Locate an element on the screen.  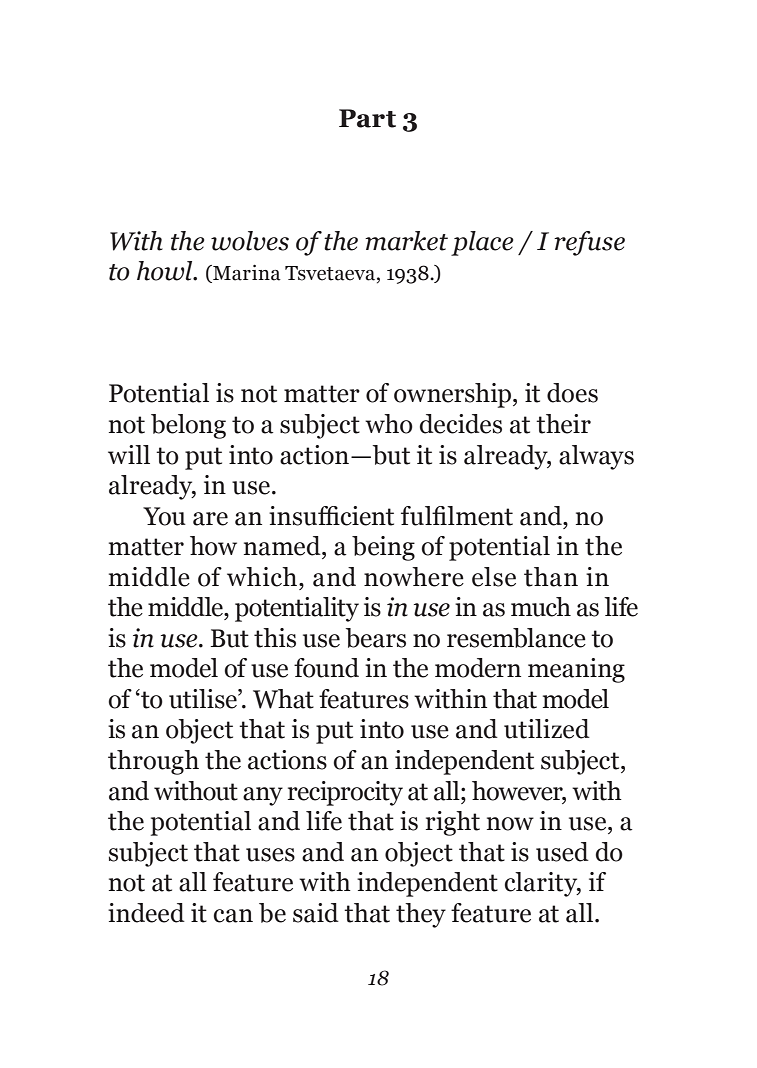
said is located at coordinates (316, 913).
